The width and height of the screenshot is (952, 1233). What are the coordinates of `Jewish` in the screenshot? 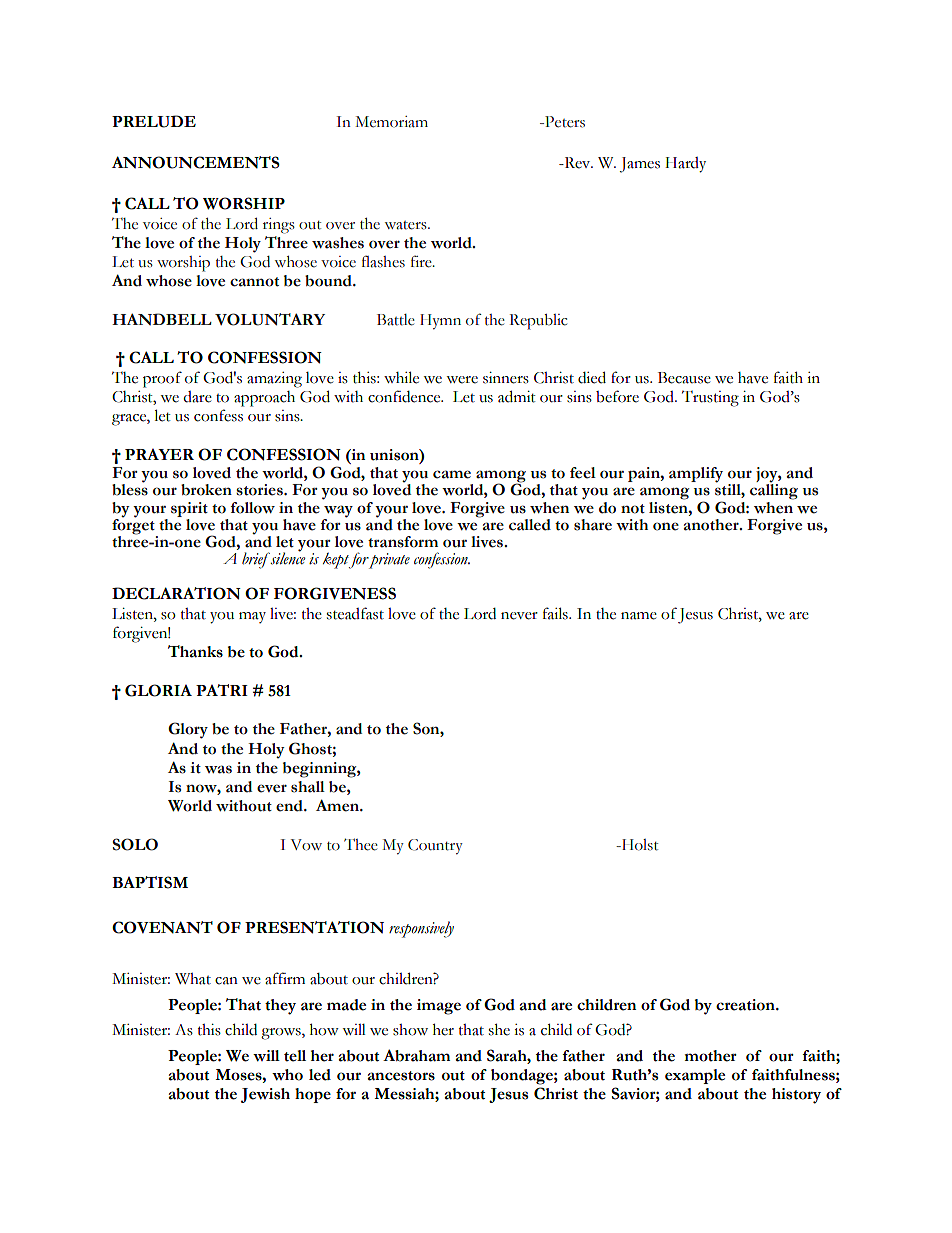 It's located at (265, 1095).
